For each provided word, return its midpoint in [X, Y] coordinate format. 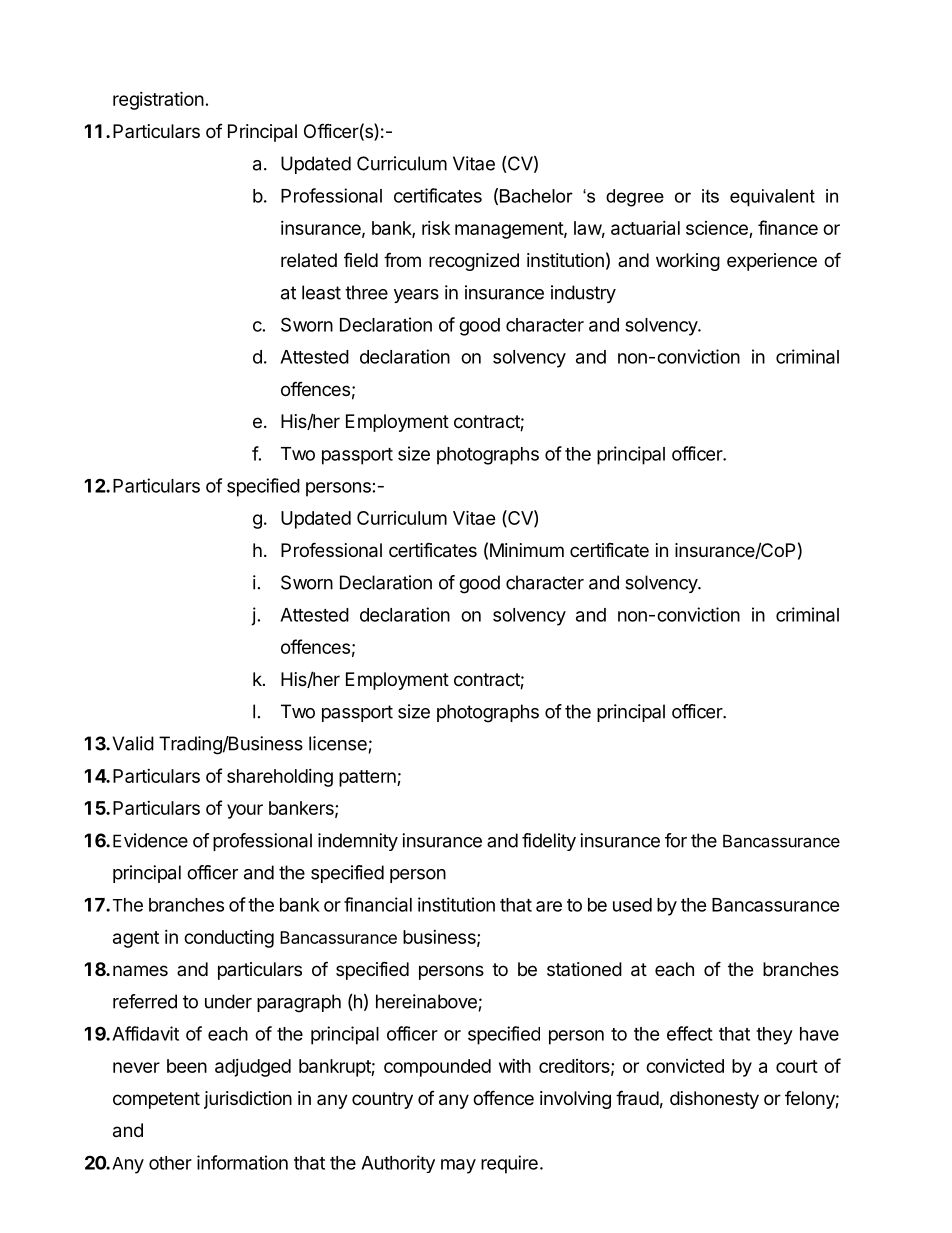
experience [772, 262]
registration [158, 100]
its [710, 196]
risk [436, 228]
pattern [368, 778]
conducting [229, 939]
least [321, 292]
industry [583, 294]
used [632, 905]
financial [378, 904]
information [242, 1162]
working [688, 262]
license [338, 743]
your [245, 811]
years [416, 296]
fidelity [549, 842]
